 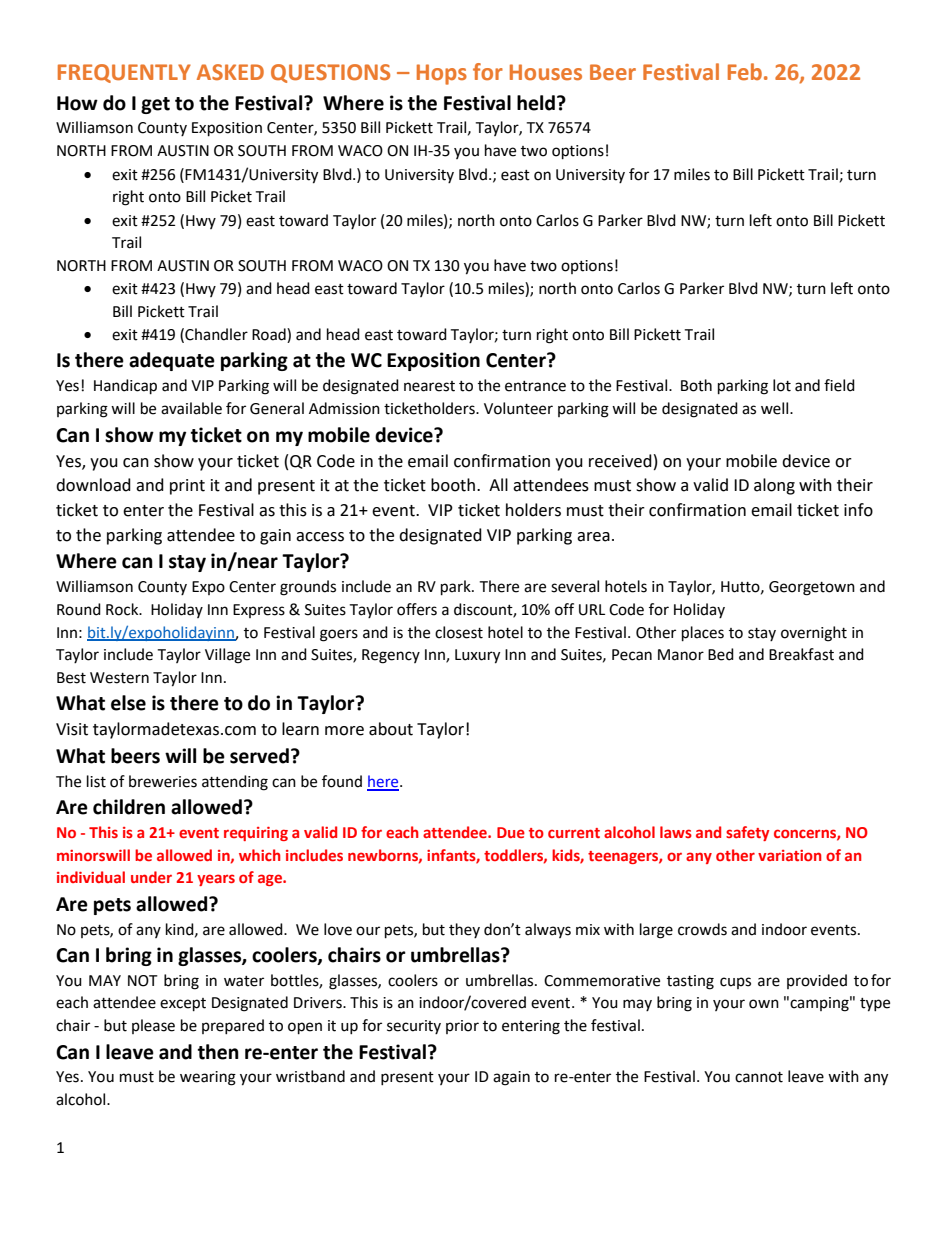 What do you see at coordinates (124, 73) in the page?
I see `FREQUENTLY` at bounding box center [124, 73].
